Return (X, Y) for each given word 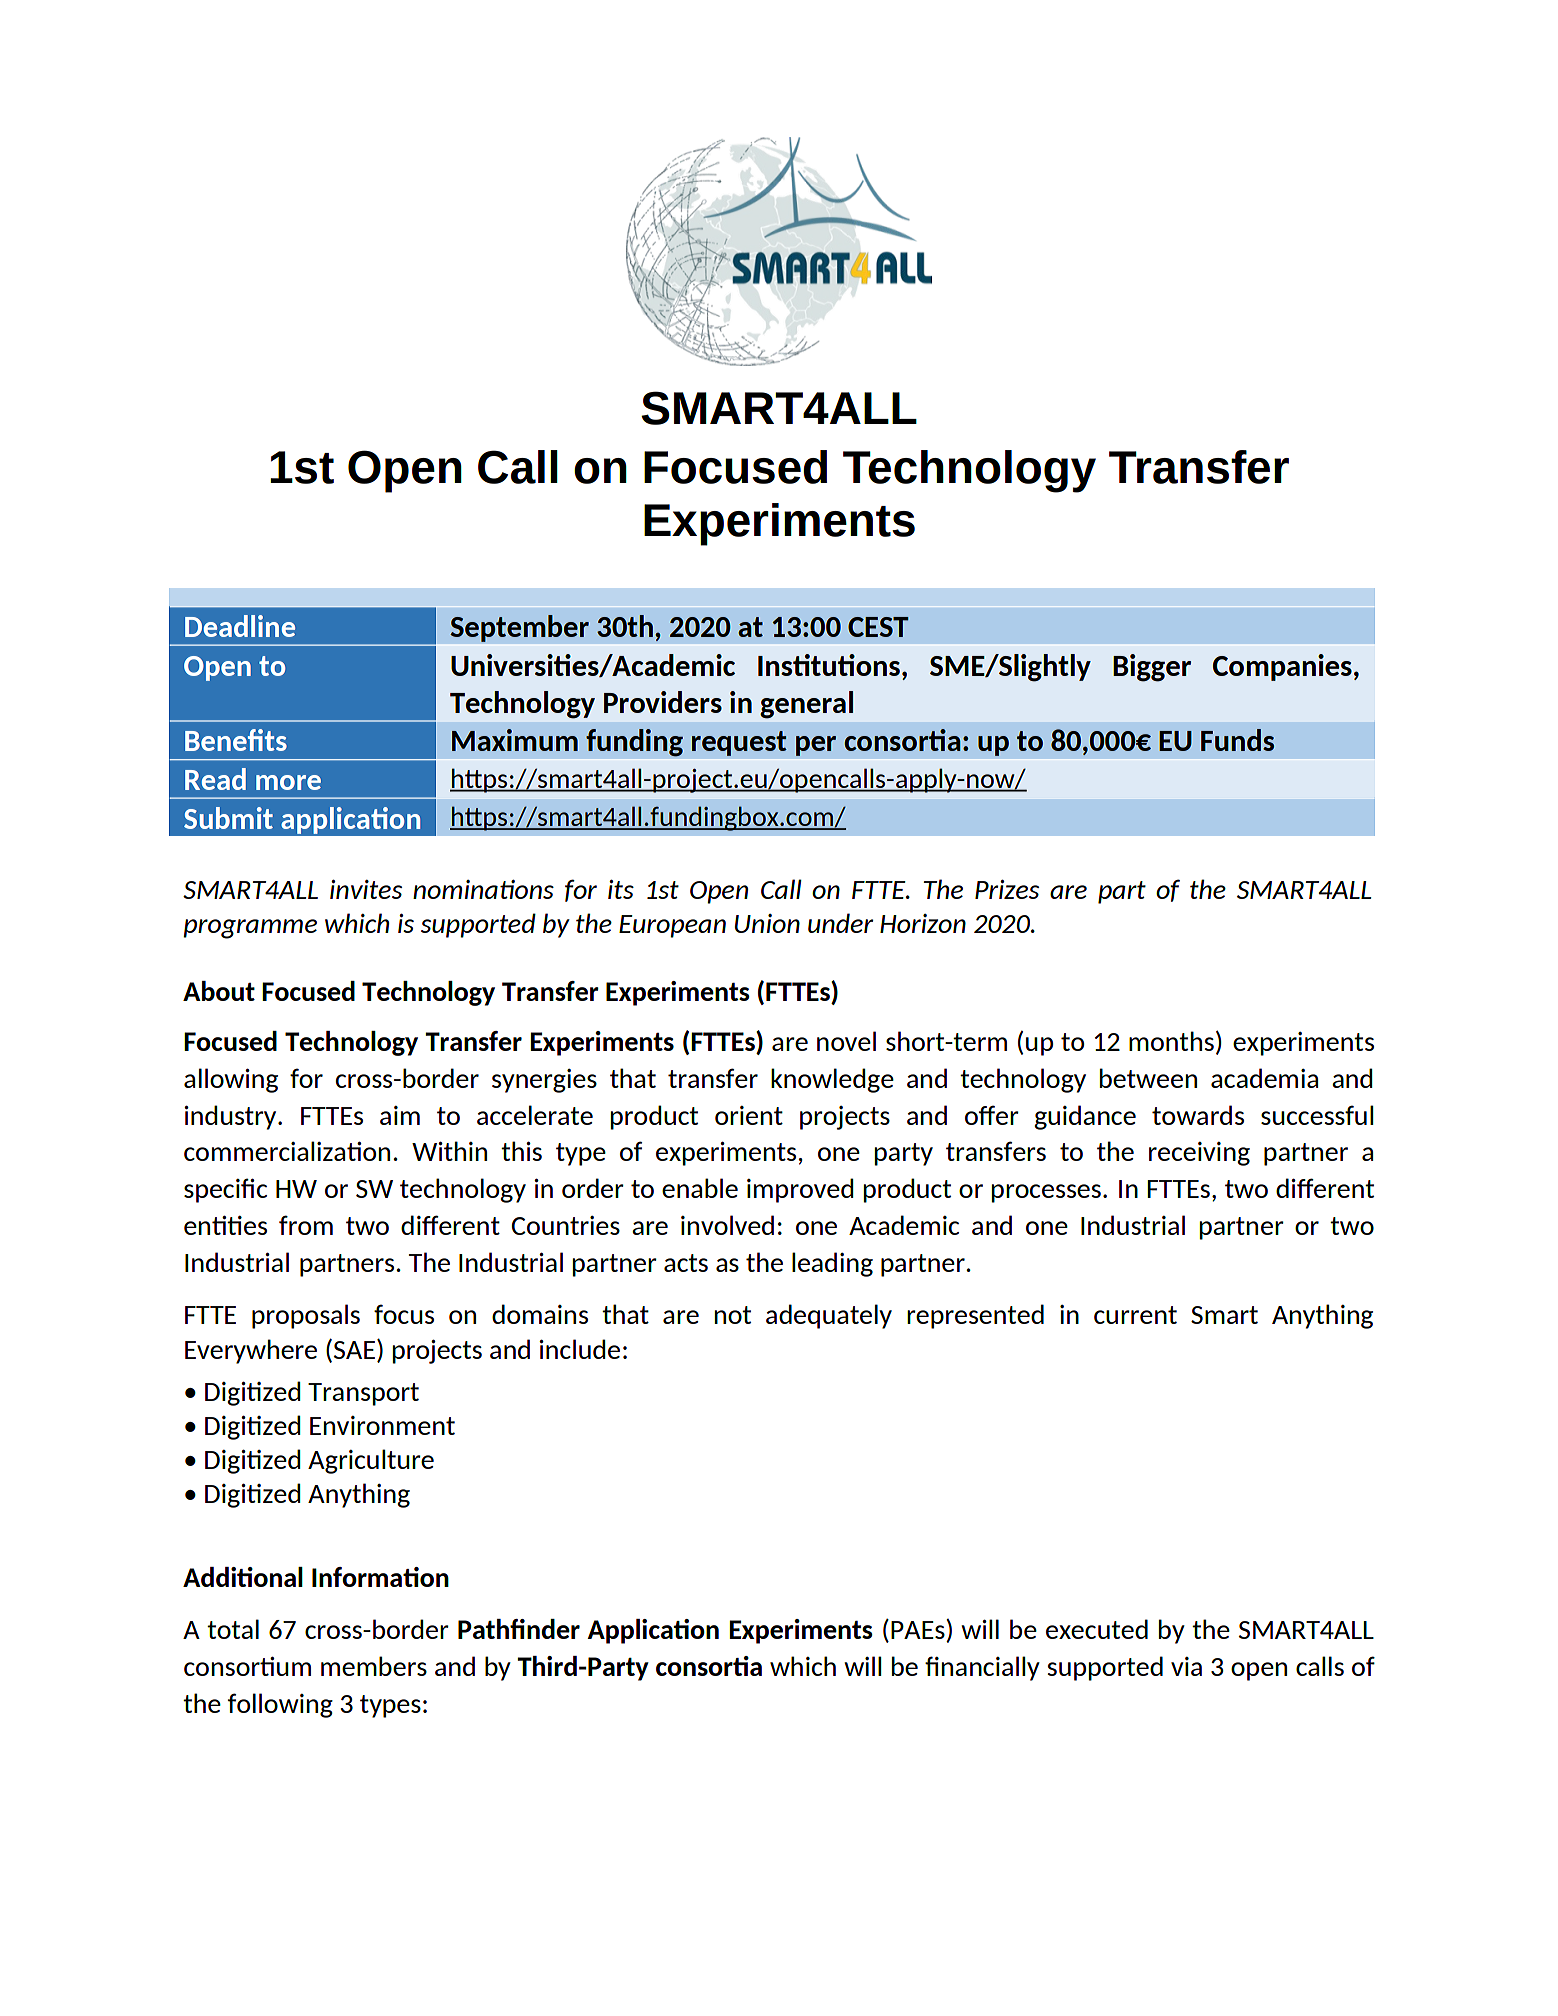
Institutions (829, 665)
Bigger (1152, 668)
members (374, 1666)
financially (982, 1668)
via (1186, 1666)
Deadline (240, 626)
